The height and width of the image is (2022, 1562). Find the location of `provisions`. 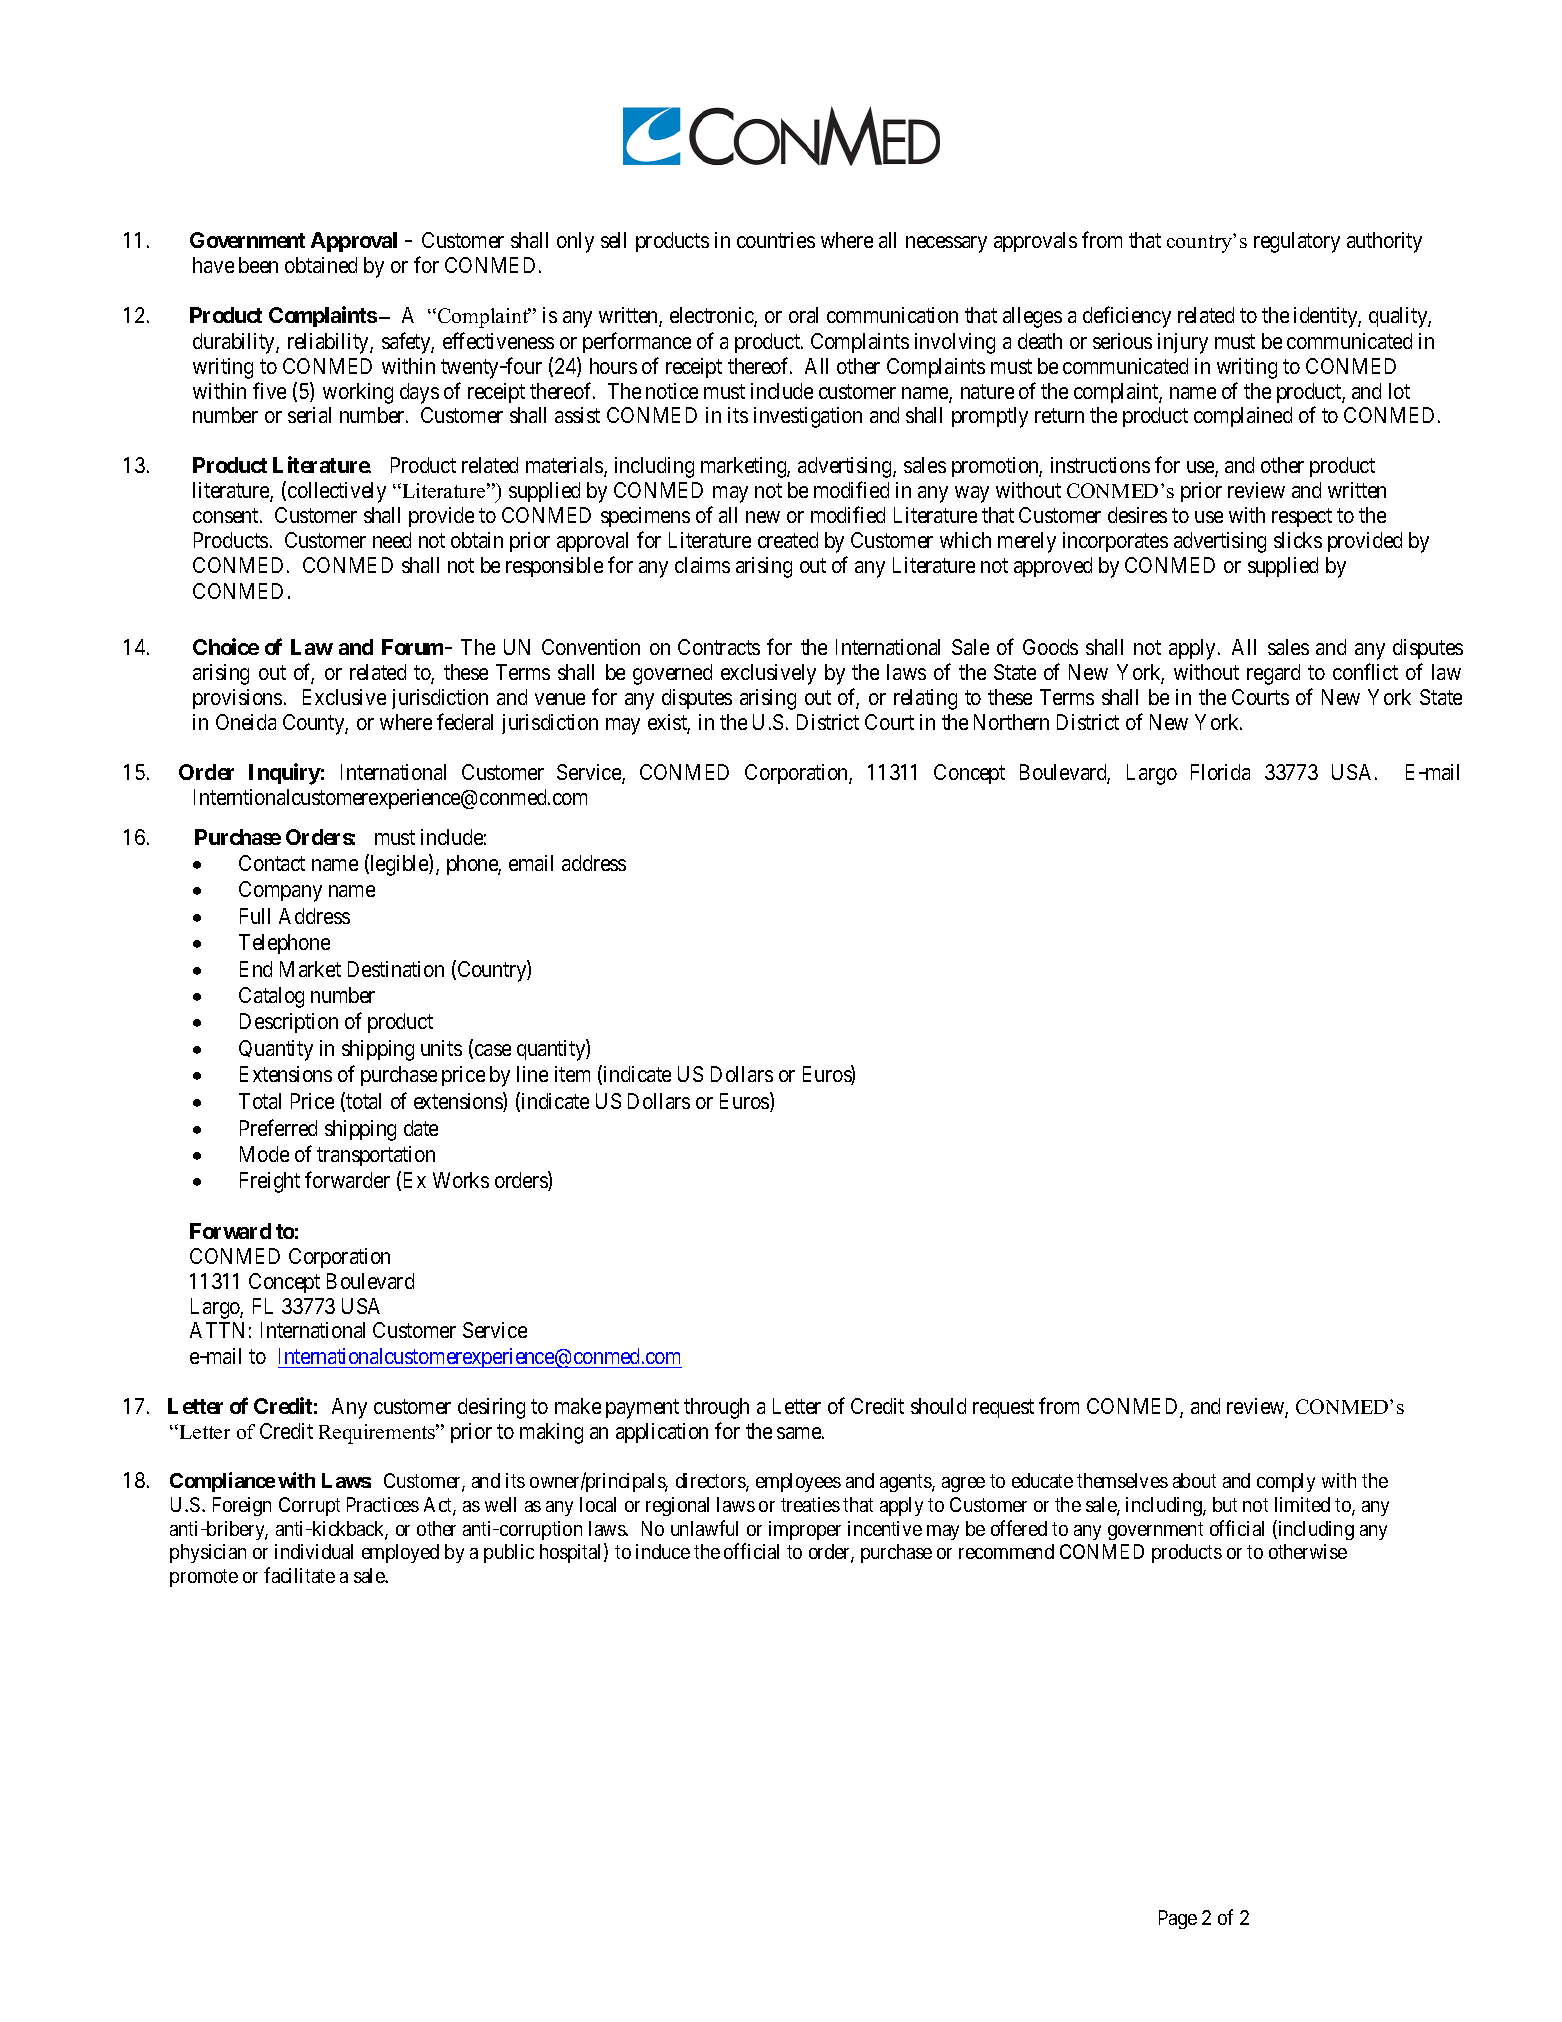

provisions is located at coordinates (237, 699).
